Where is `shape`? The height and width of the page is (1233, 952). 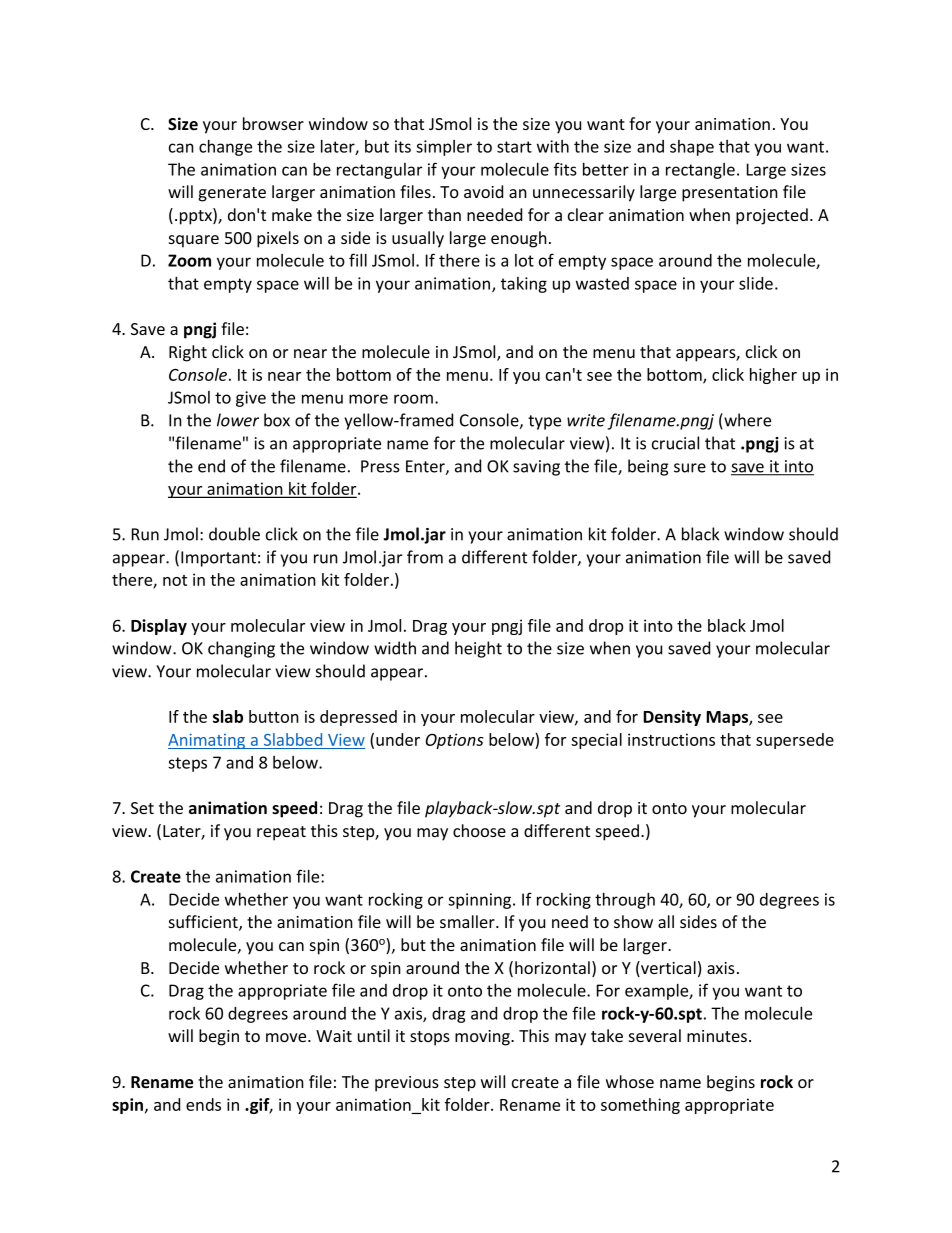 shape is located at coordinates (692, 148).
